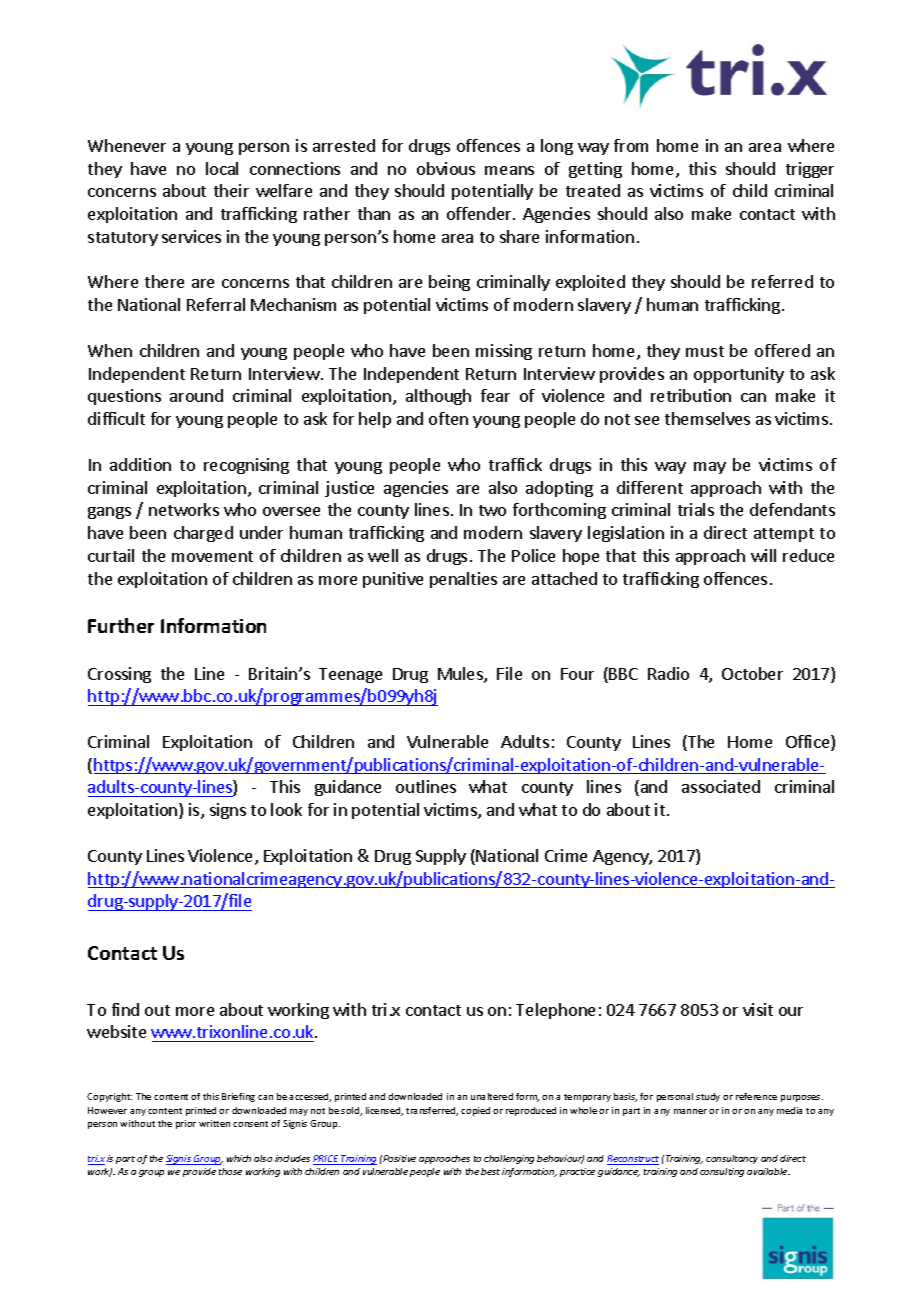  What do you see at coordinates (758, 1009) in the screenshot?
I see `visit` at bounding box center [758, 1009].
